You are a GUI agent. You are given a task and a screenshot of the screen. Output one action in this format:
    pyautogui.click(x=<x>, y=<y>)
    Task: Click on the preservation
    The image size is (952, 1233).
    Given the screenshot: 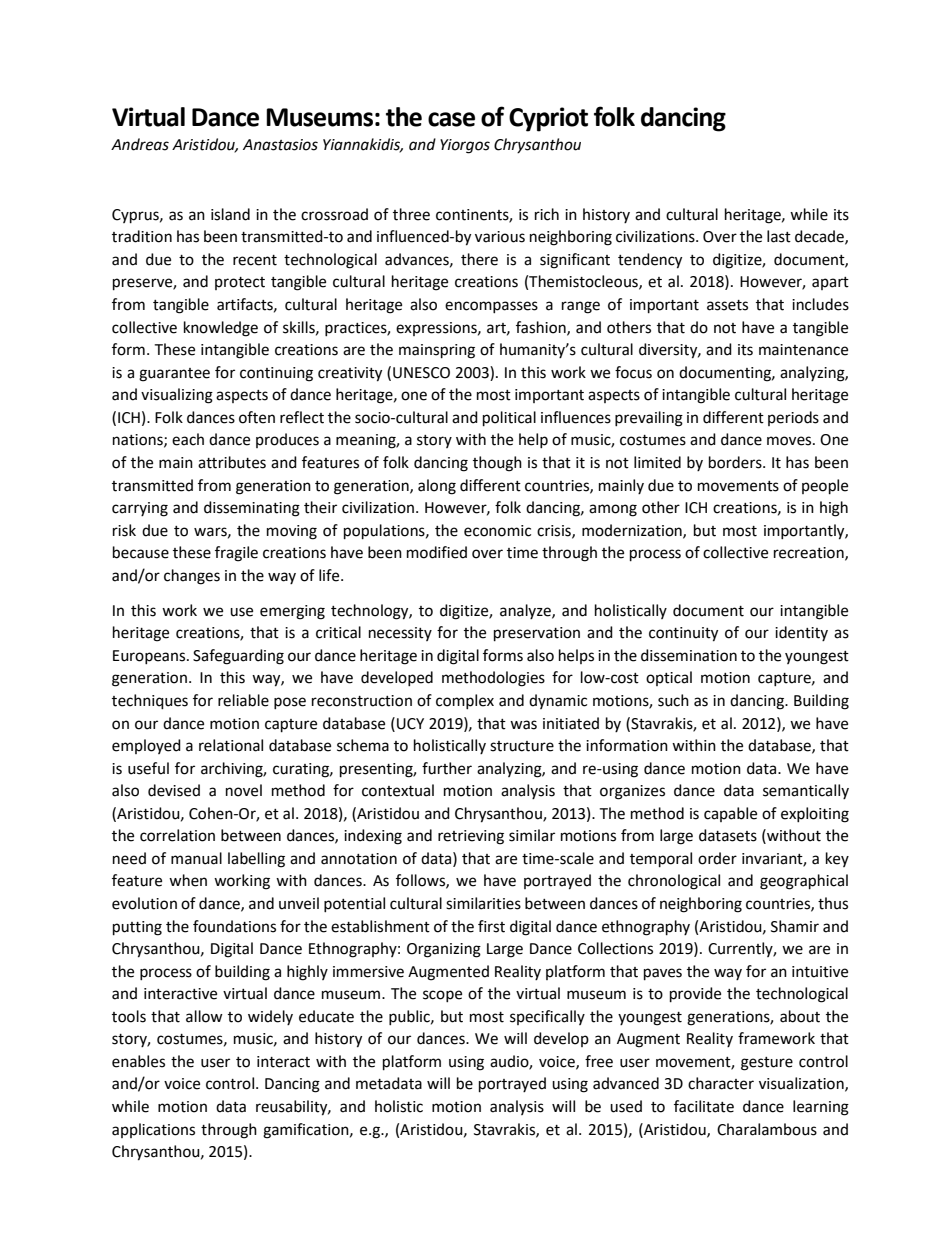 What is the action you would take?
    pyautogui.click(x=537, y=634)
